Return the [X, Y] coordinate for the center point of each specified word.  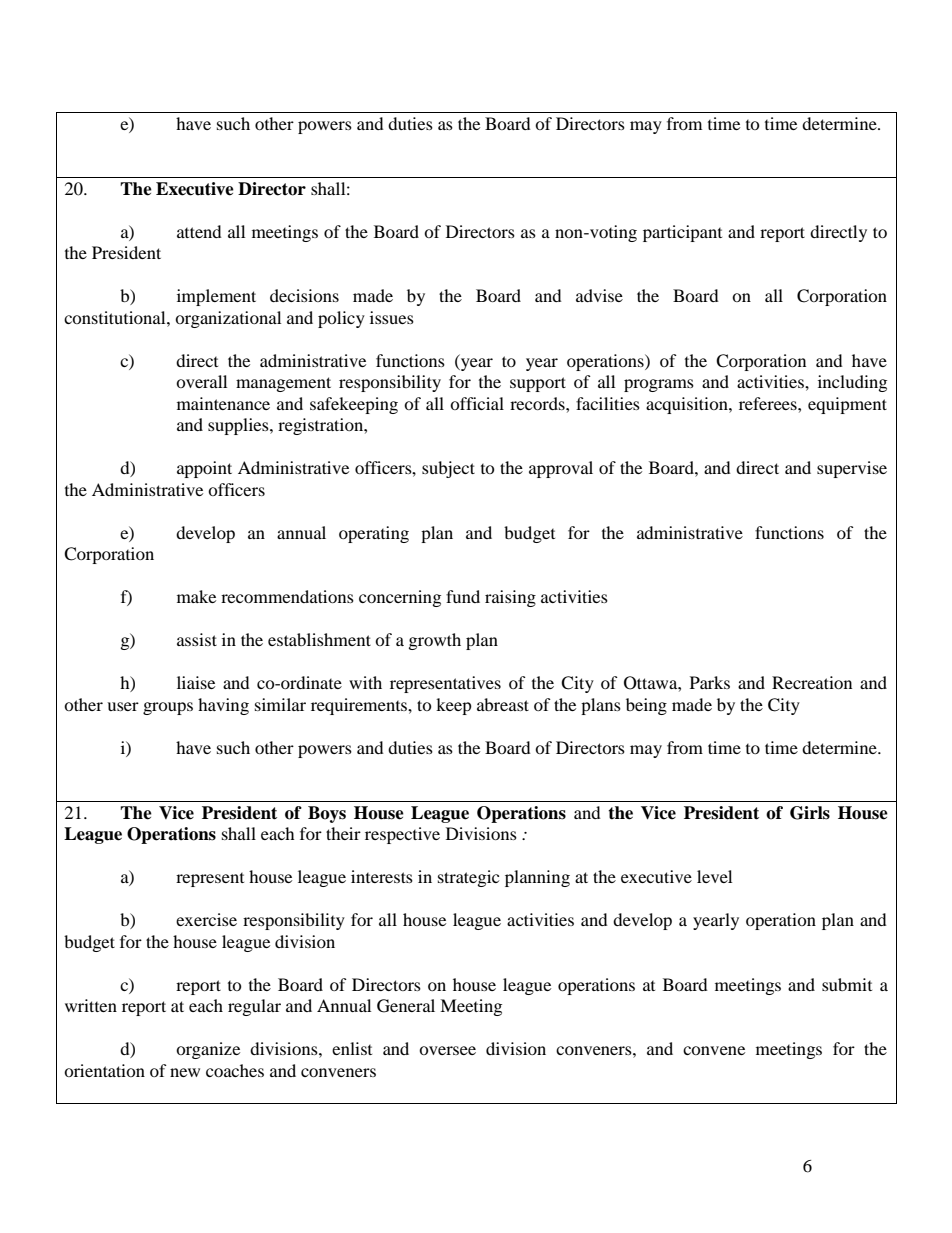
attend [199, 231]
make [196, 596]
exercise [206, 919]
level [714, 876]
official [477, 403]
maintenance [223, 403]
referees [769, 403]
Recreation [812, 682]
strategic [468, 878]
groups [168, 708]
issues [392, 317]
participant [682, 233]
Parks [710, 682]
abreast [503, 704]
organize [208, 1050]
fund [463, 596]
